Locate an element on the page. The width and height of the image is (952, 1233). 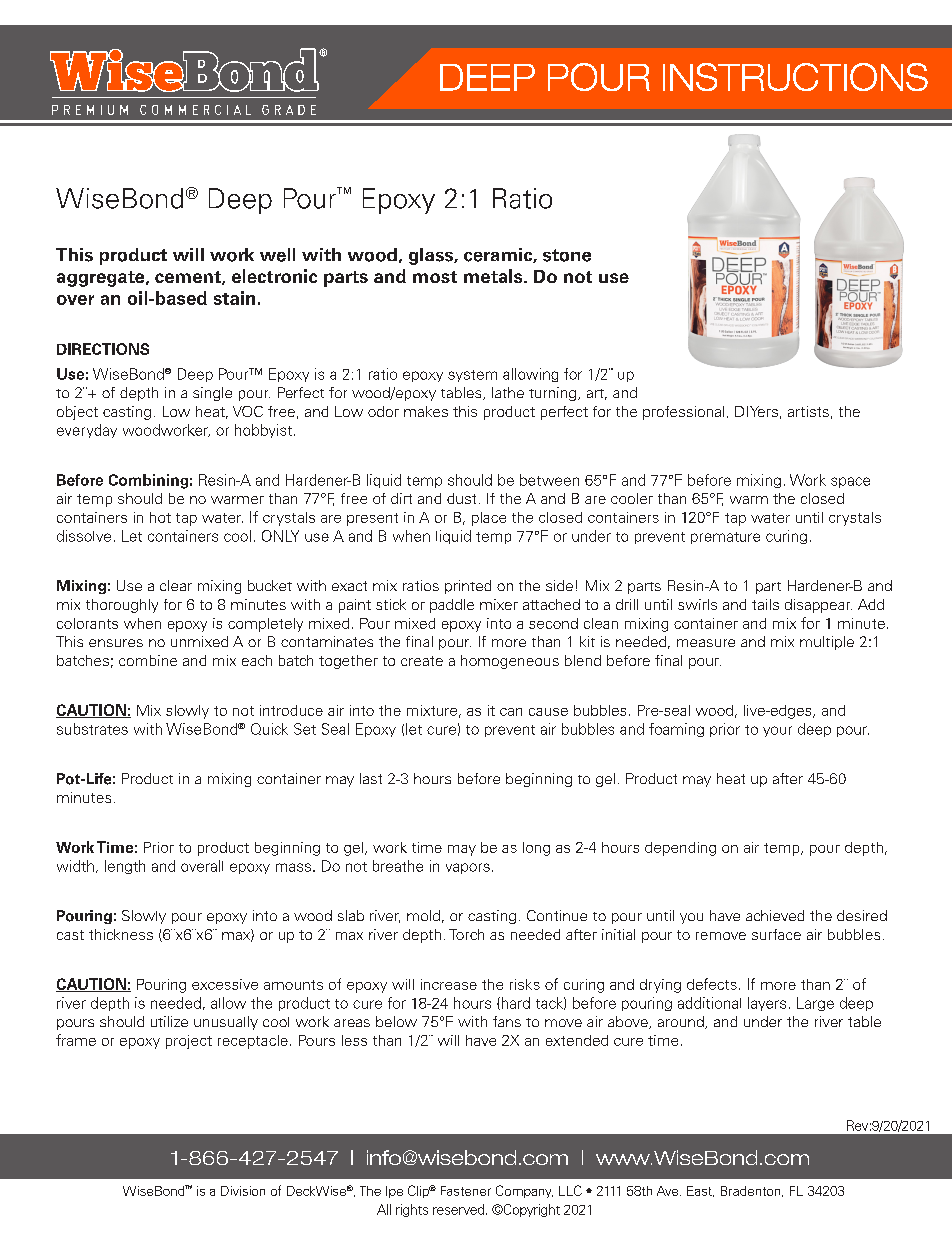
Bradenton is located at coordinates (752, 1191).
